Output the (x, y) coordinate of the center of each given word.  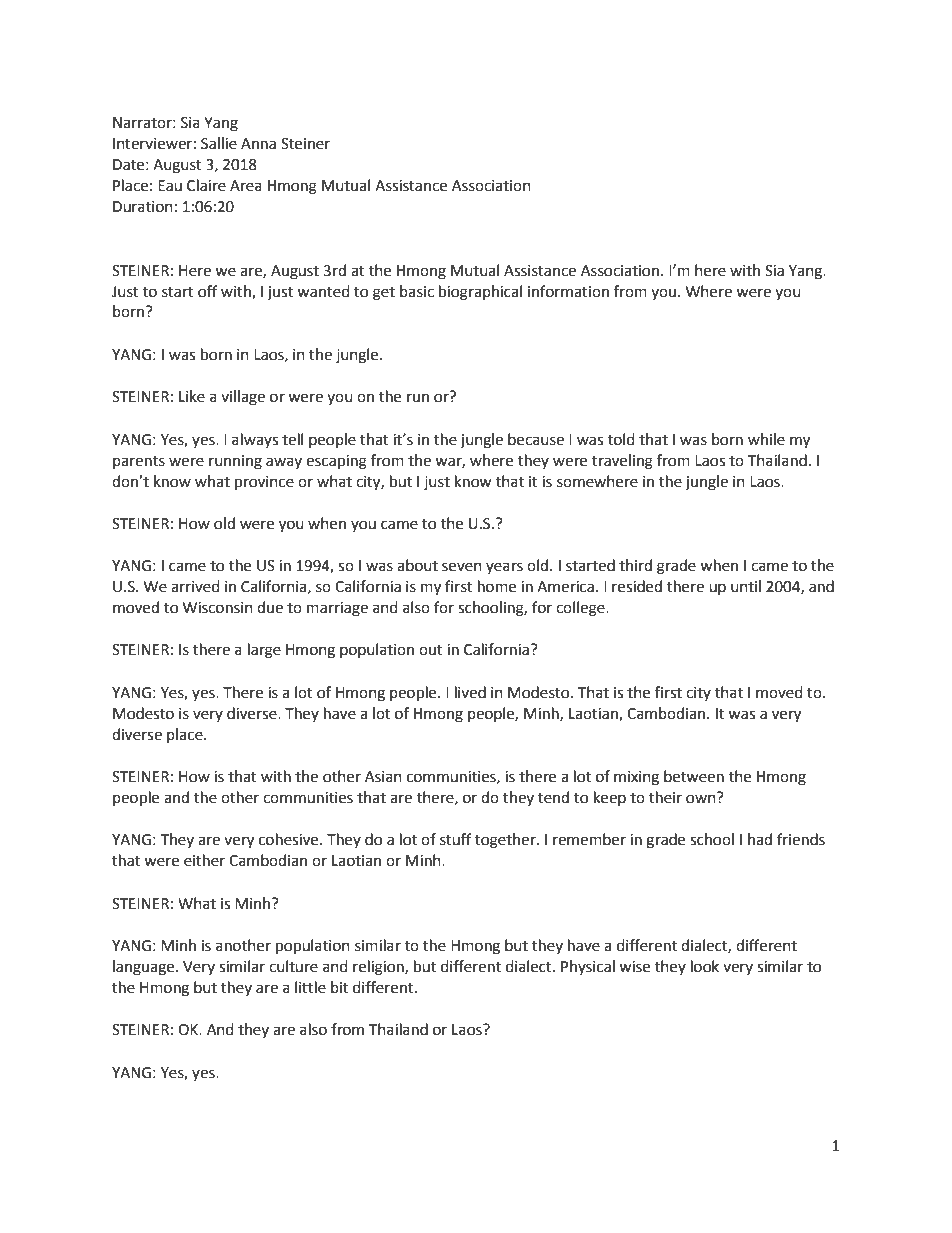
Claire (206, 185)
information (568, 291)
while (766, 439)
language (145, 968)
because (536, 439)
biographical (480, 293)
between (694, 776)
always (255, 440)
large (264, 651)
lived (470, 692)
